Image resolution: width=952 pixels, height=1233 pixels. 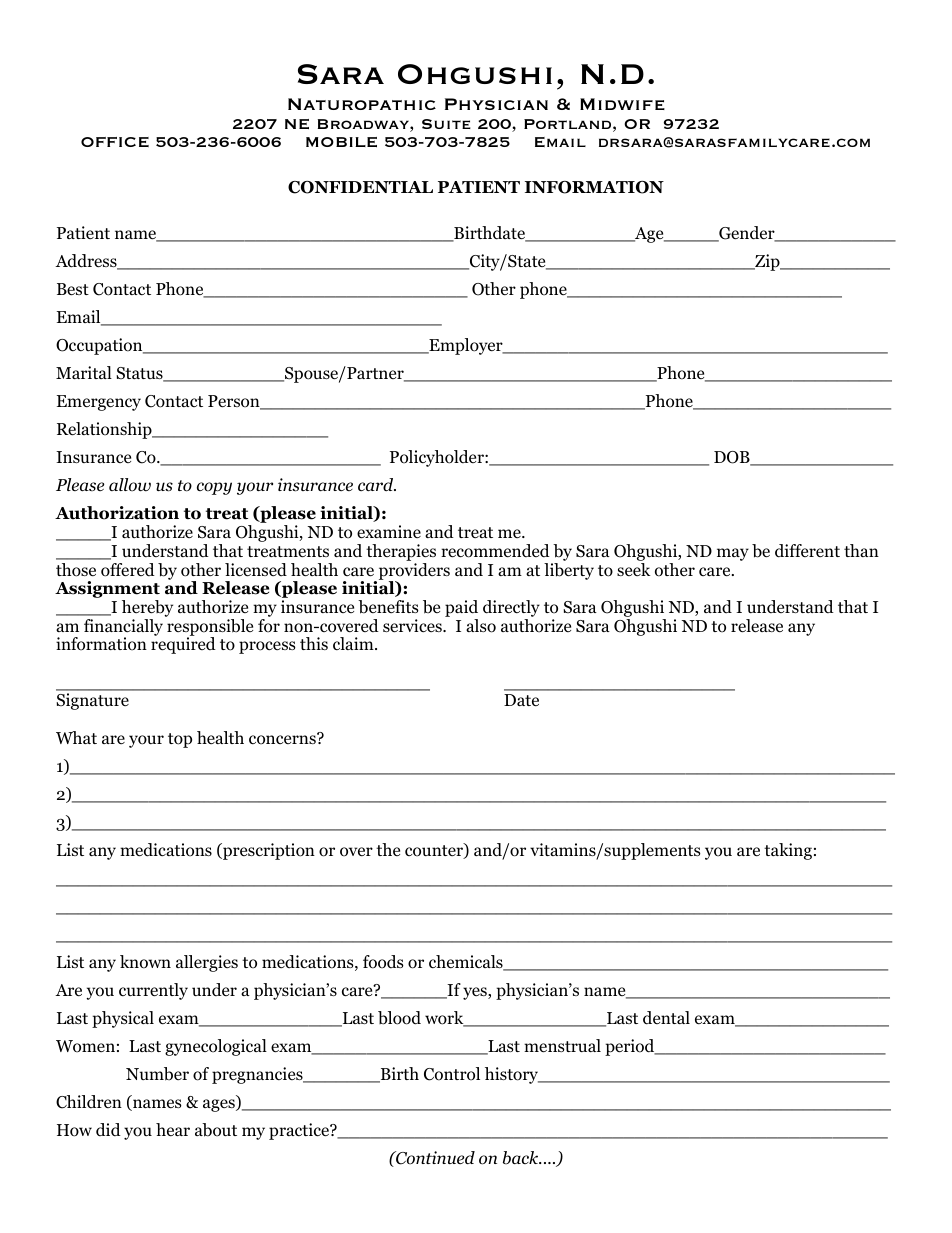 What do you see at coordinates (622, 104) in the image?
I see `Midwife` at bounding box center [622, 104].
